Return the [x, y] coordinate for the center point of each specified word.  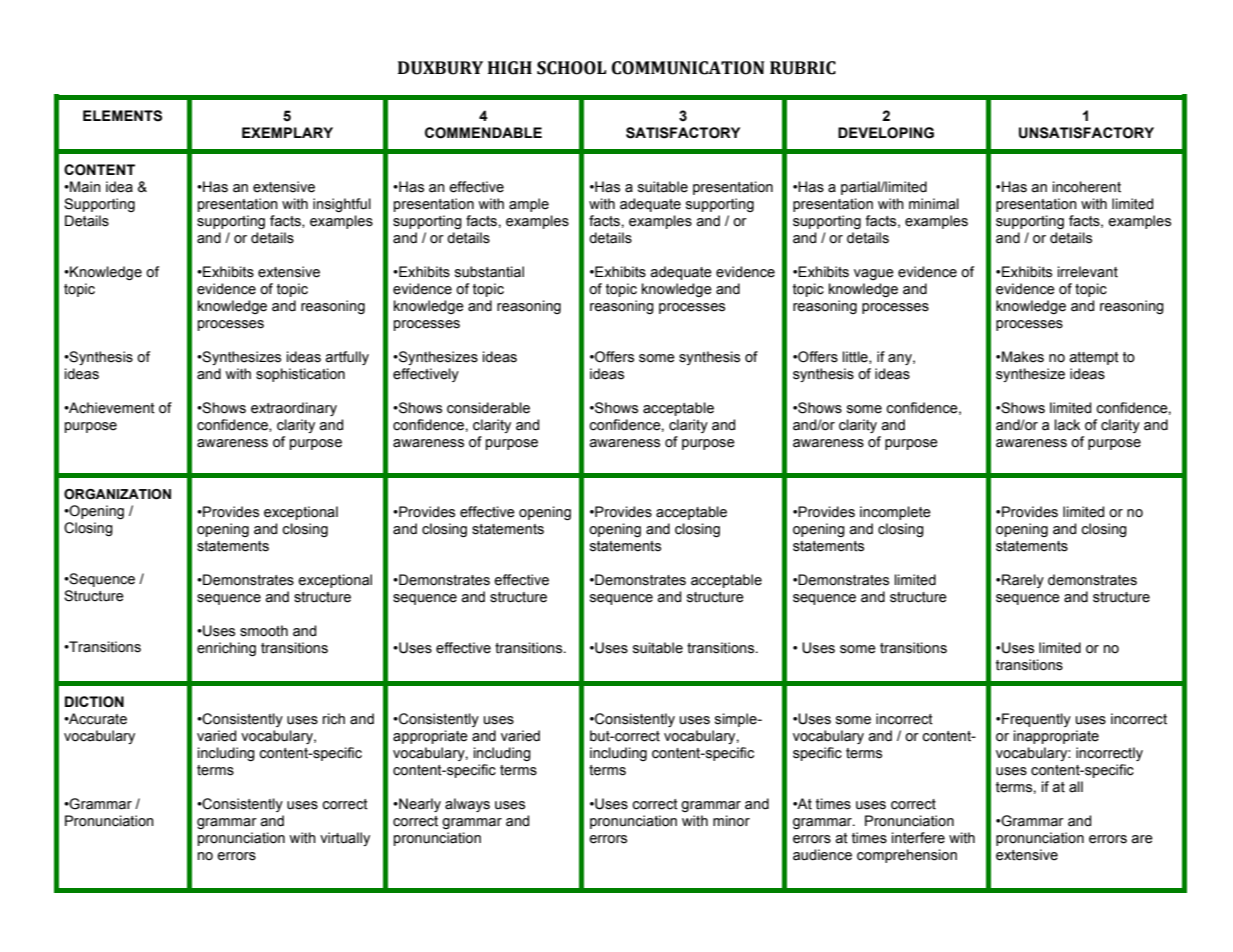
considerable [488, 408]
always [467, 805]
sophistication [300, 375]
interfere [918, 838]
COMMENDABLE [483, 133]
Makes [1023, 357]
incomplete [895, 513]
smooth [264, 631]
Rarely [1023, 581]
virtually [345, 839]
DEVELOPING [886, 133]
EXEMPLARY [287, 132]
